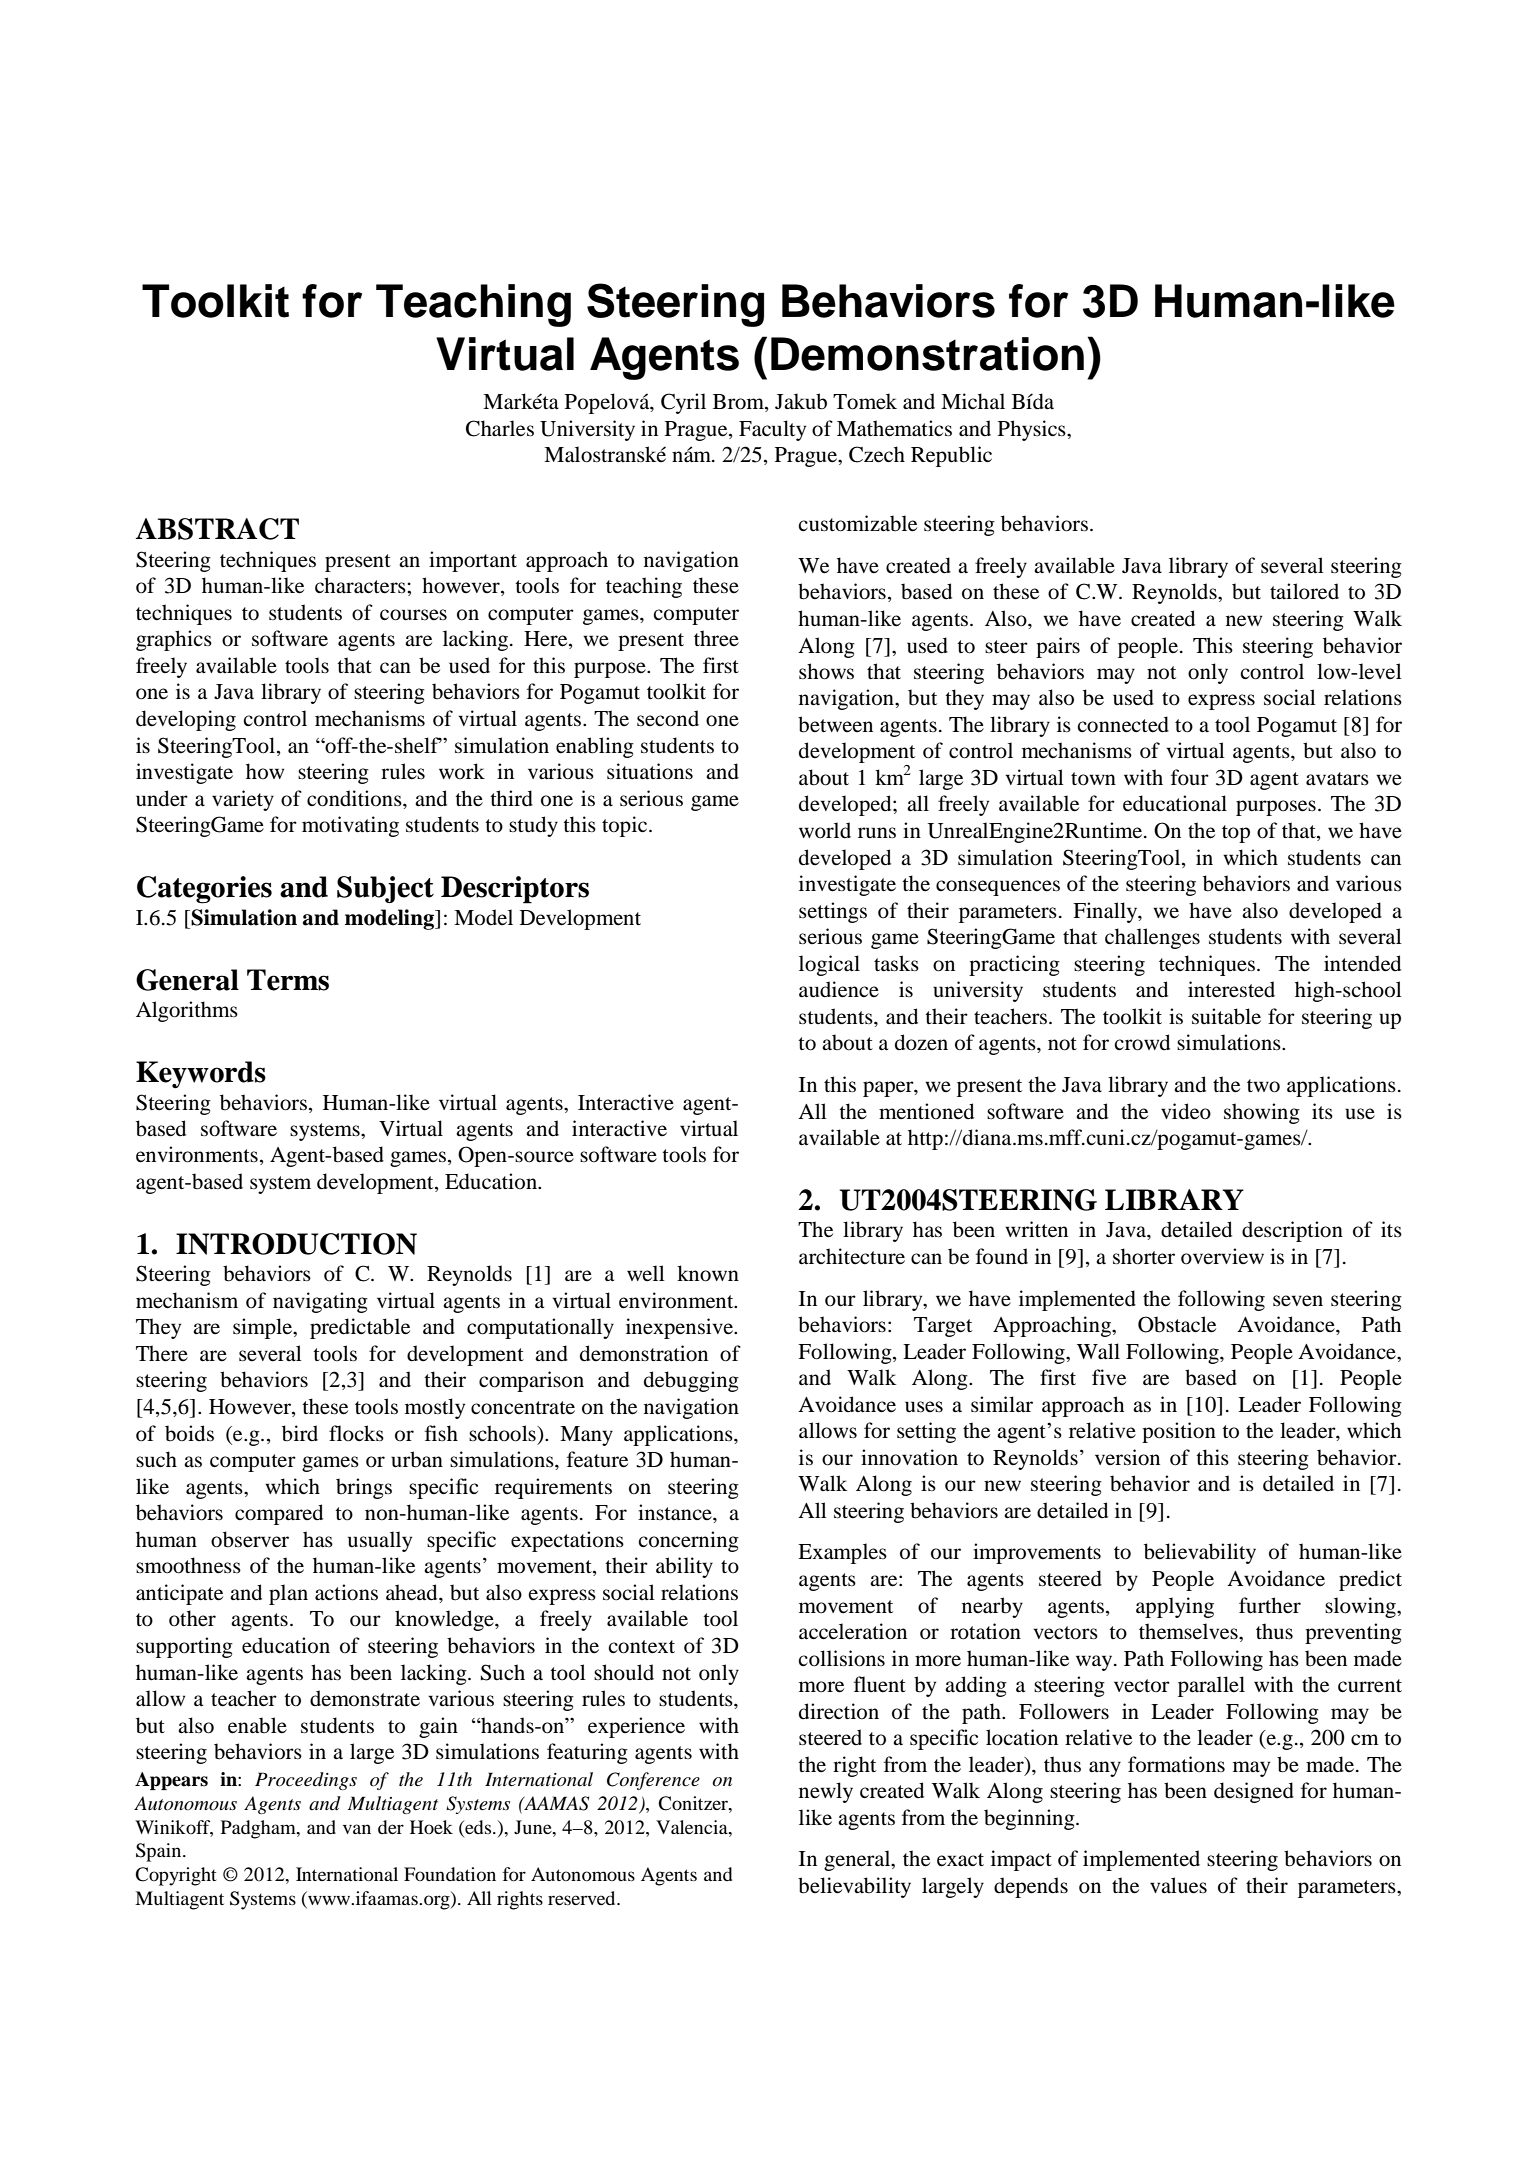  I want to click on bird, so click(300, 1433).
